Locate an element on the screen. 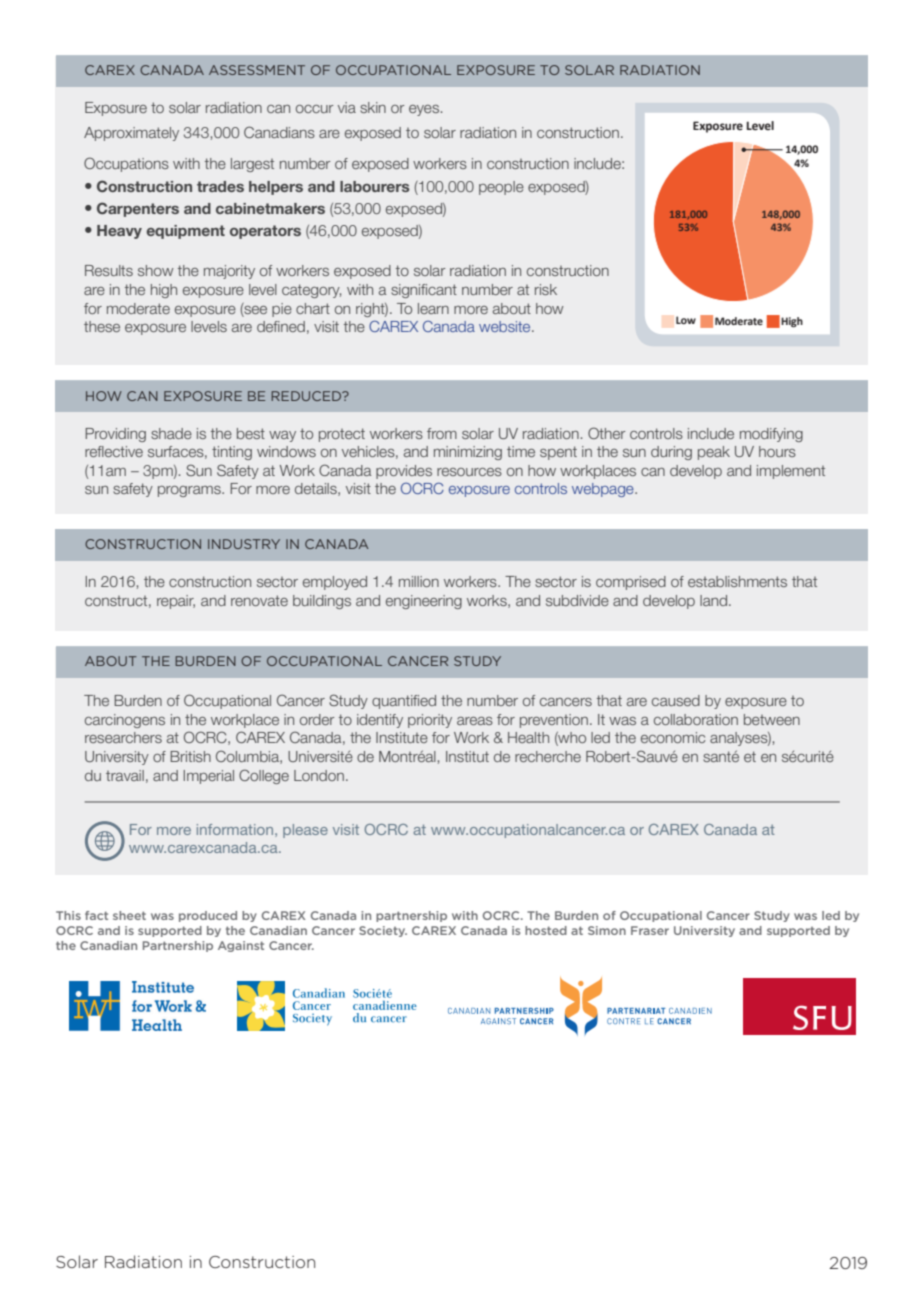 The image size is (924, 1308). people is located at coordinates (501, 188).
